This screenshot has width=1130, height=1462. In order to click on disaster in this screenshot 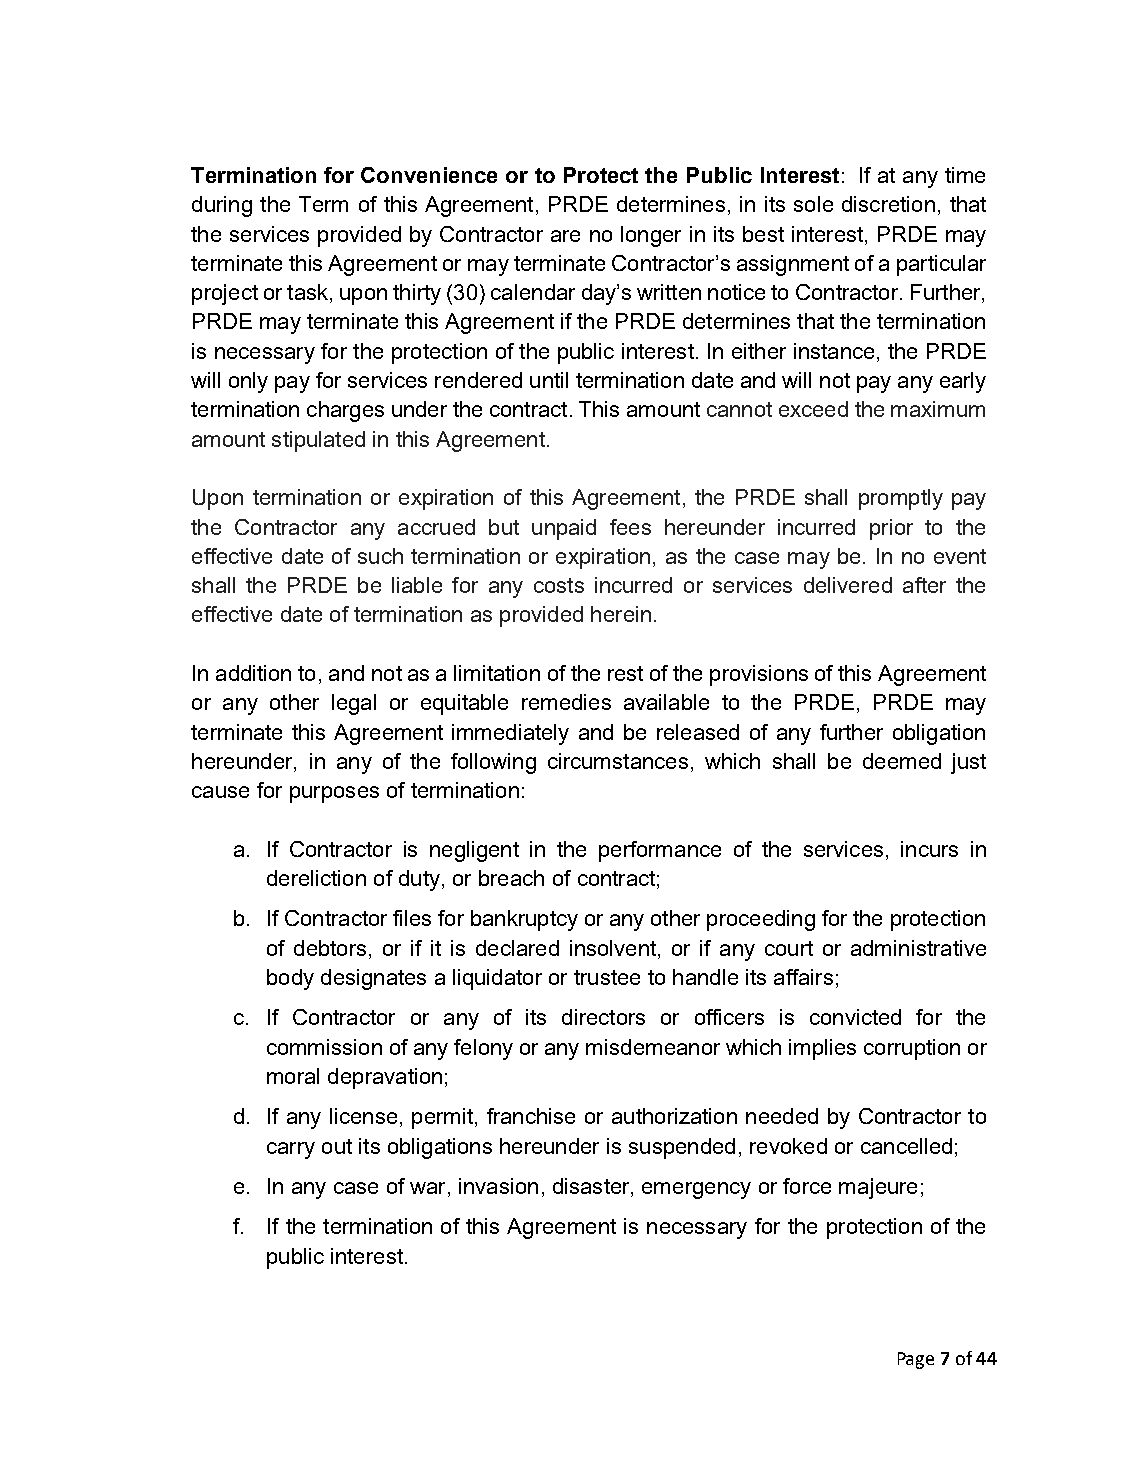, I will do `click(592, 1187)`.
